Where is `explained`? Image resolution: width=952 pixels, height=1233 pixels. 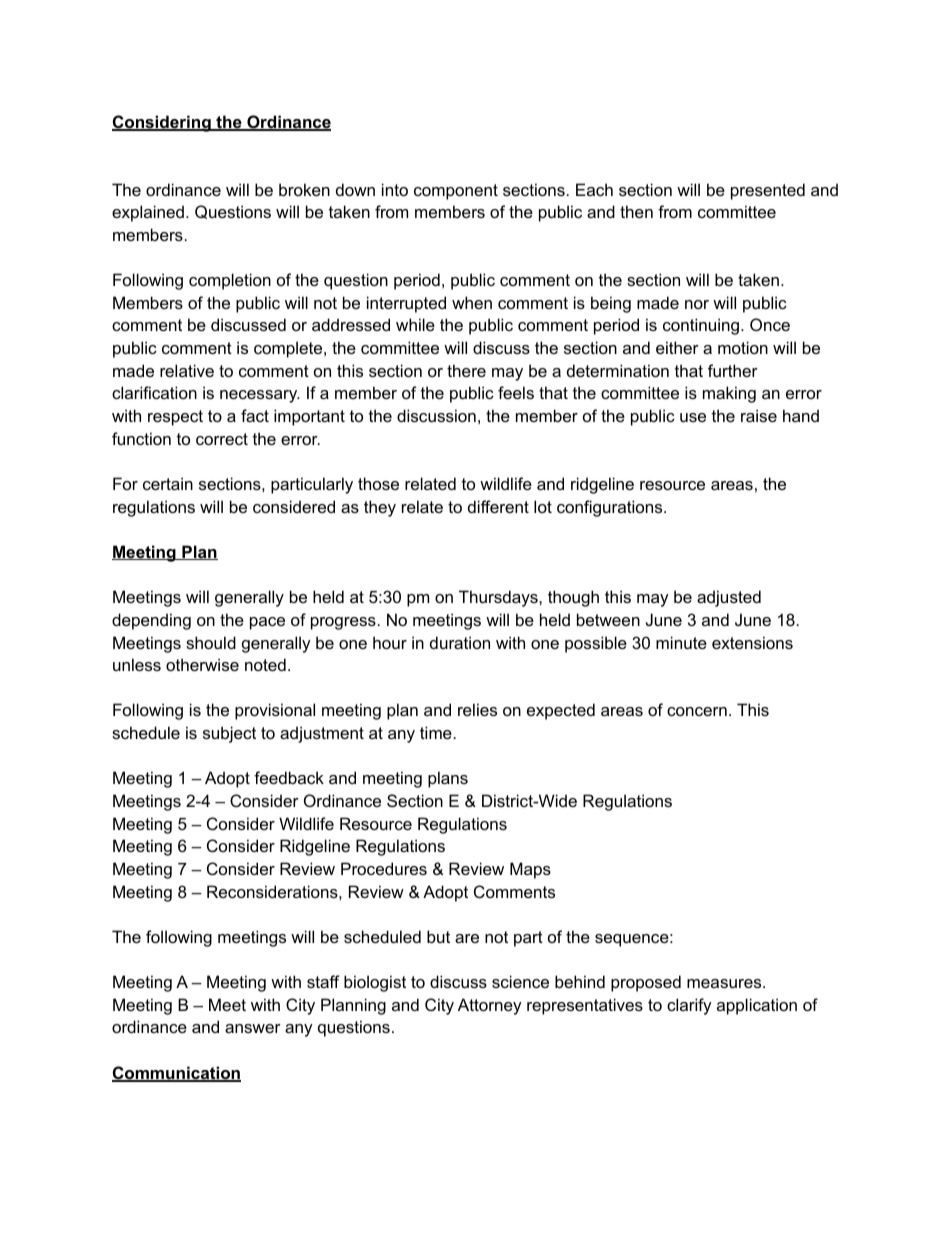
explained is located at coordinates (148, 213).
